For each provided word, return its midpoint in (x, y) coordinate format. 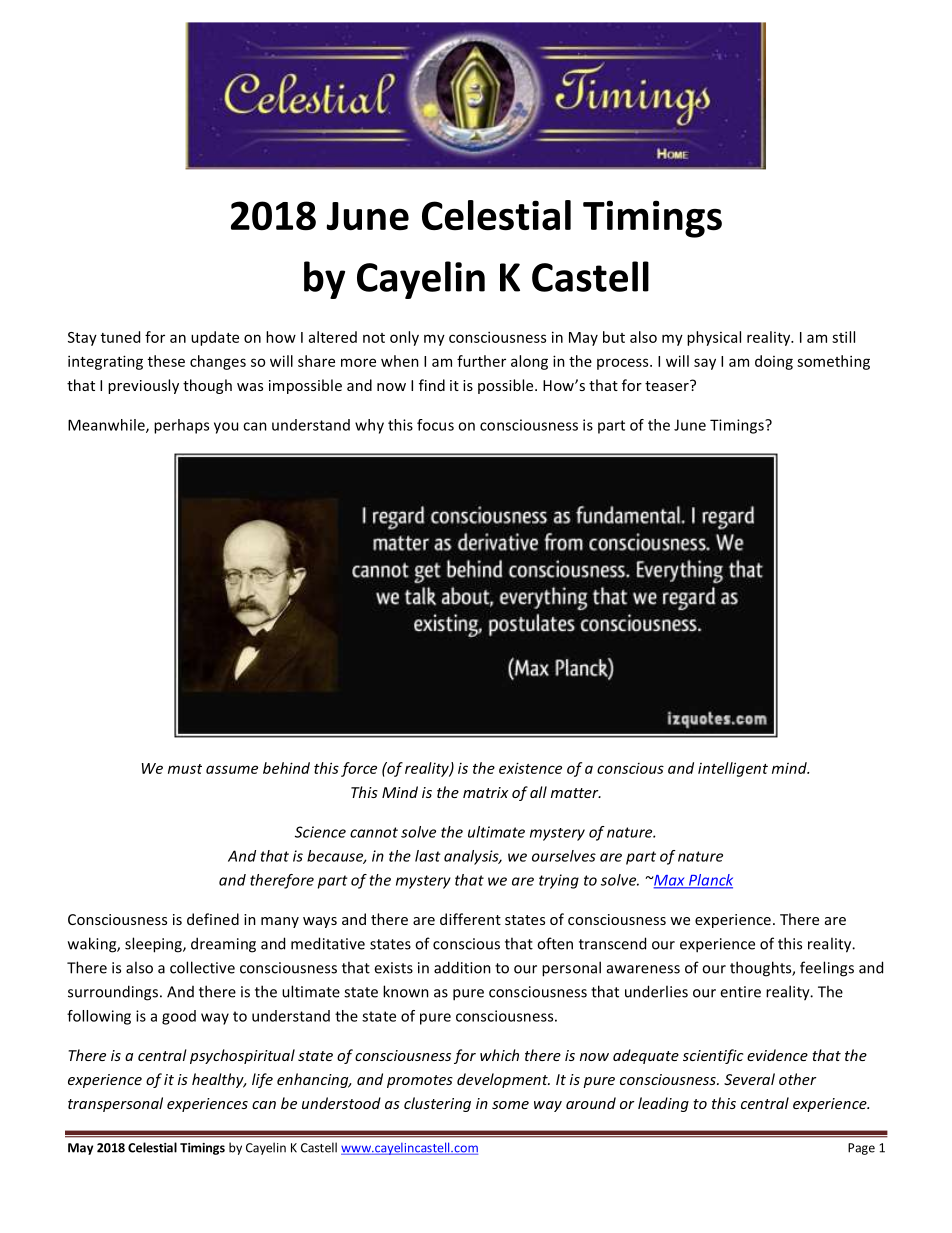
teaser (668, 385)
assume (232, 769)
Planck (710, 881)
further (481, 361)
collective (202, 967)
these (166, 361)
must (185, 769)
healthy (219, 1080)
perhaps (181, 426)
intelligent (733, 769)
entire (740, 992)
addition (462, 967)
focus (435, 425)
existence (530, 768)
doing (774, 362)
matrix (485, 792)
